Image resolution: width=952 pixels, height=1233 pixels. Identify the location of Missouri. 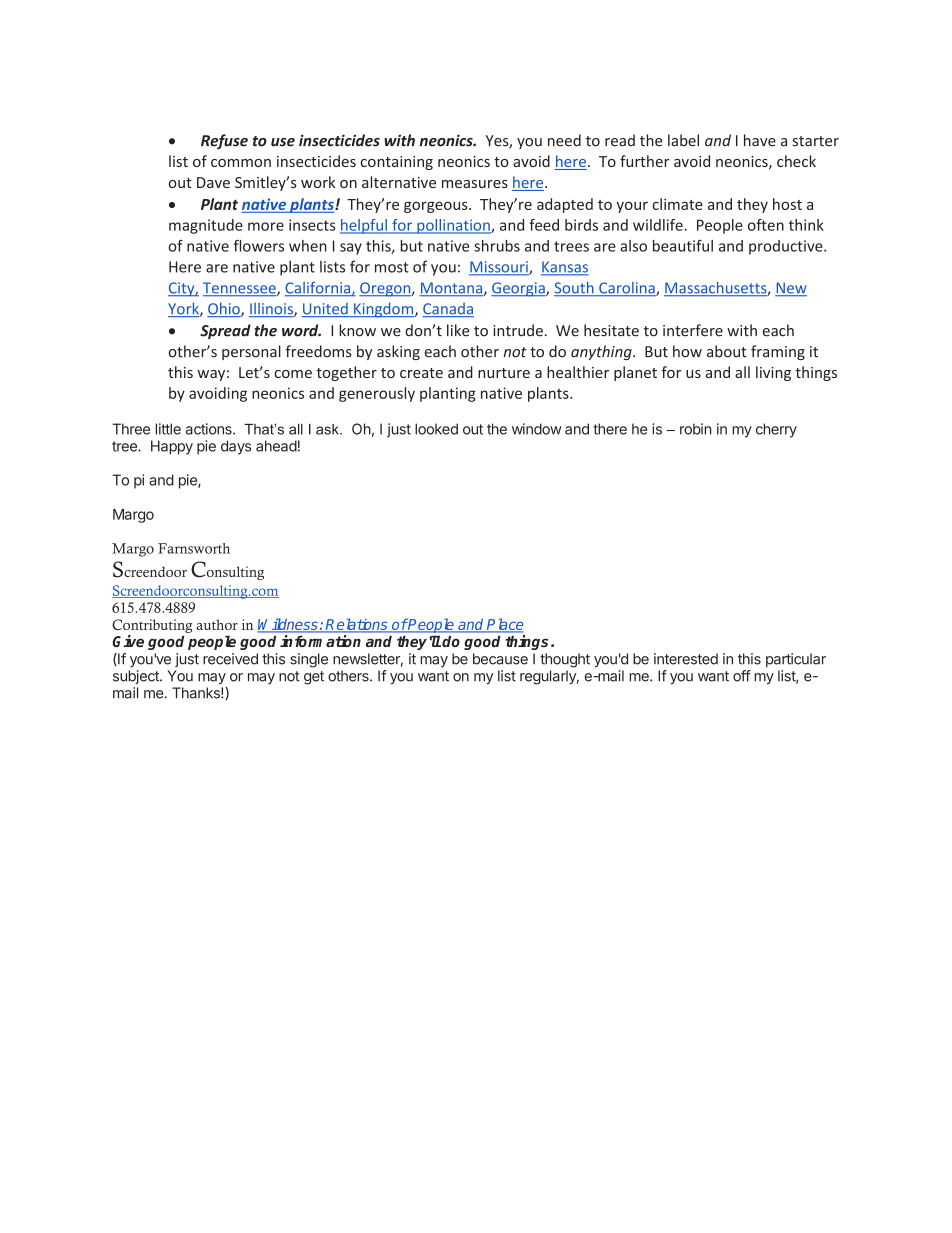
(499, 268).
